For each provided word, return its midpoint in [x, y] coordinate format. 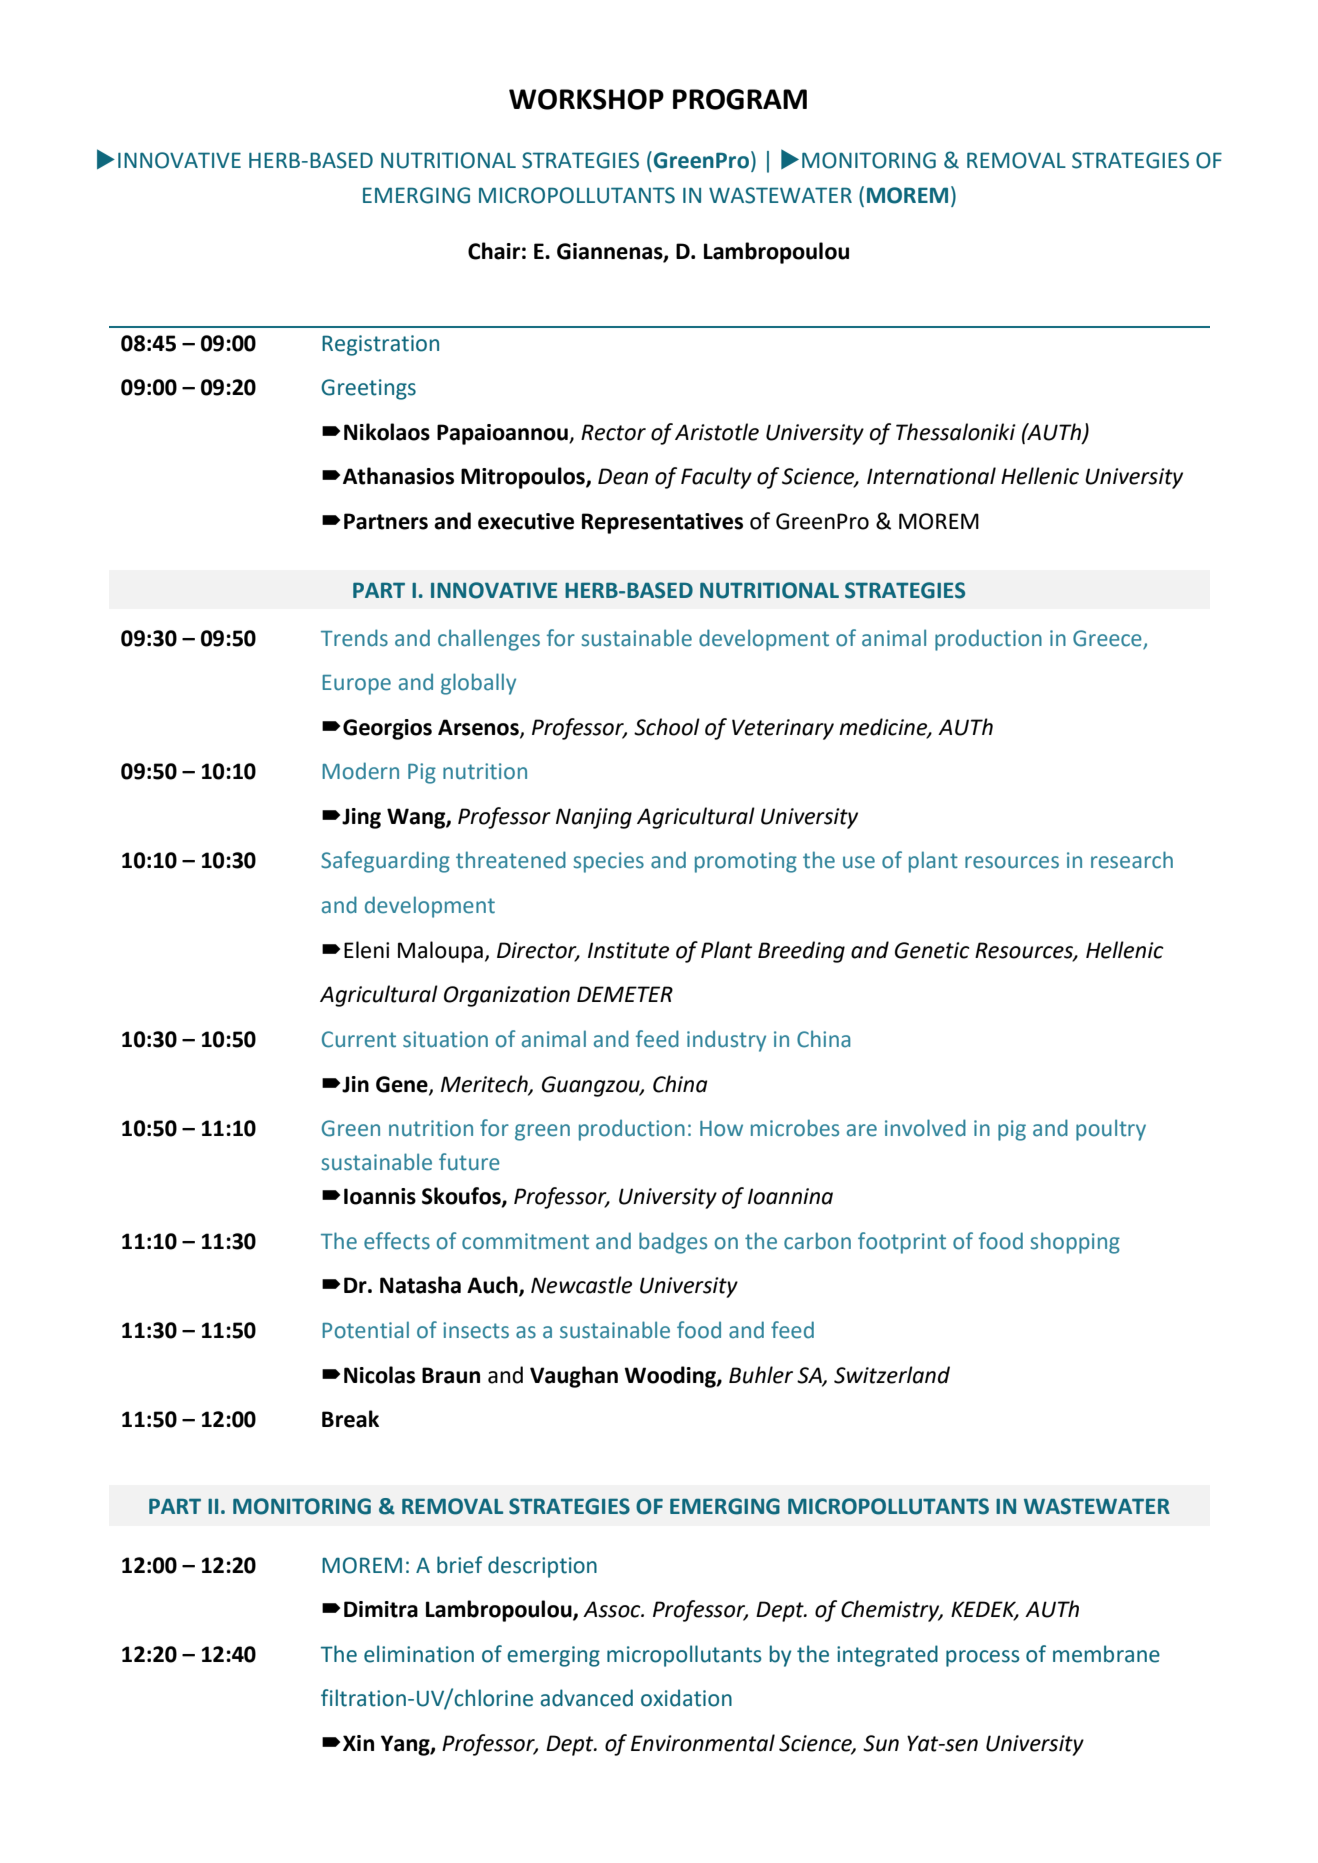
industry [726, 1041]
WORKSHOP [586, 99]
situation [445, 1039]
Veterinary [783, 729]
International [931, 476]
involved [925, 1128]
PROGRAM [740, 99]
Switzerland [892, 1375]
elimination [419, 1654]
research [1132, 860]
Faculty [716, 478]
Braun [451, 1375]
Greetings [368, 389]
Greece [1107, 638]
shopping [1075, 1243]
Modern [360, 771]
